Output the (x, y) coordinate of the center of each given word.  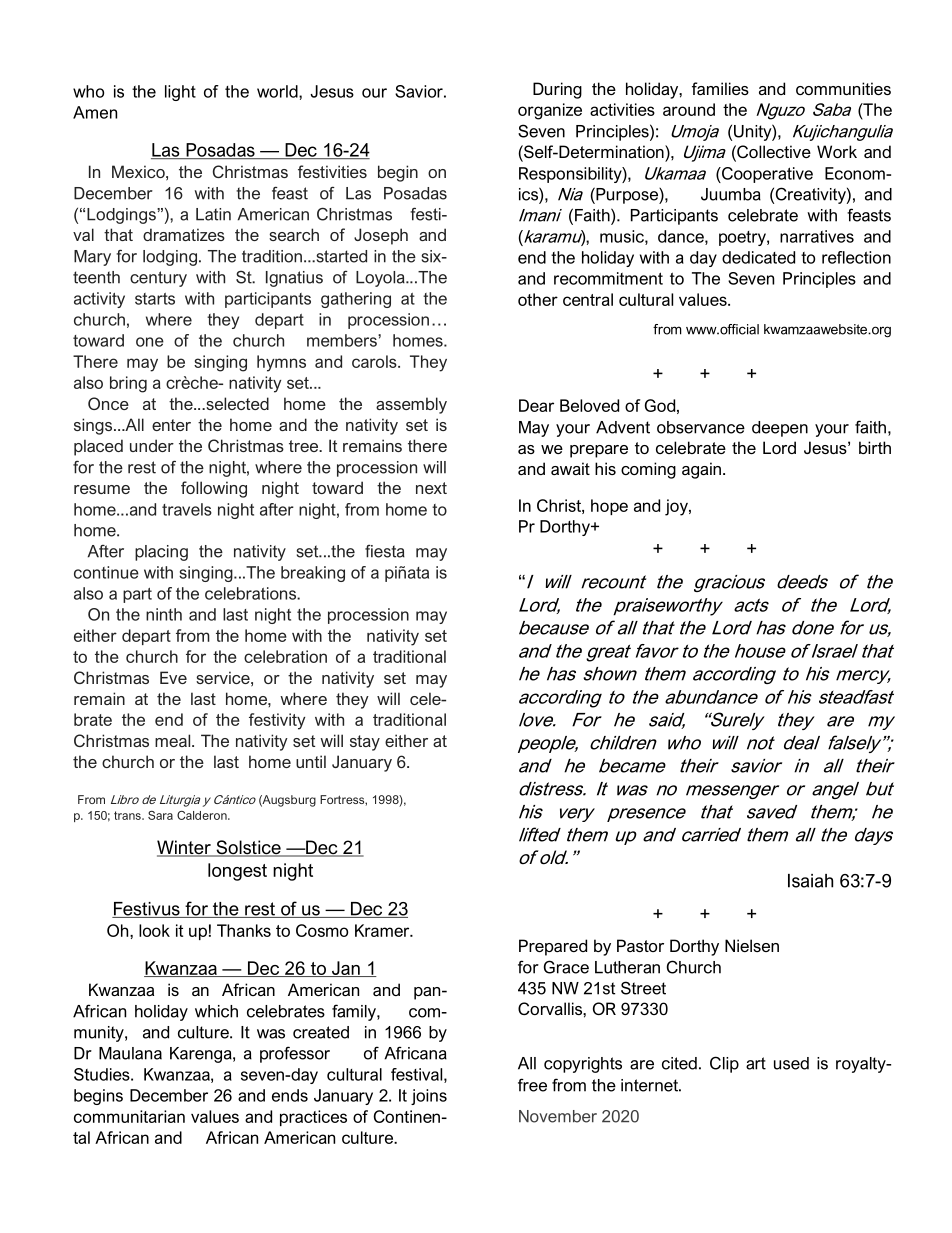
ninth (164, 614)
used (791, 1063)
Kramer (383, 930)
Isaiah (810, 881)
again (701, 470)
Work (837, 151)
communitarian (129, 1116)
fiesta (385, 551)
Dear (536, 405)
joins (429, 1097)
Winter (185, 848)
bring (128, 384)
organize (550, 111)
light (180, 93)
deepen (780, 429)
